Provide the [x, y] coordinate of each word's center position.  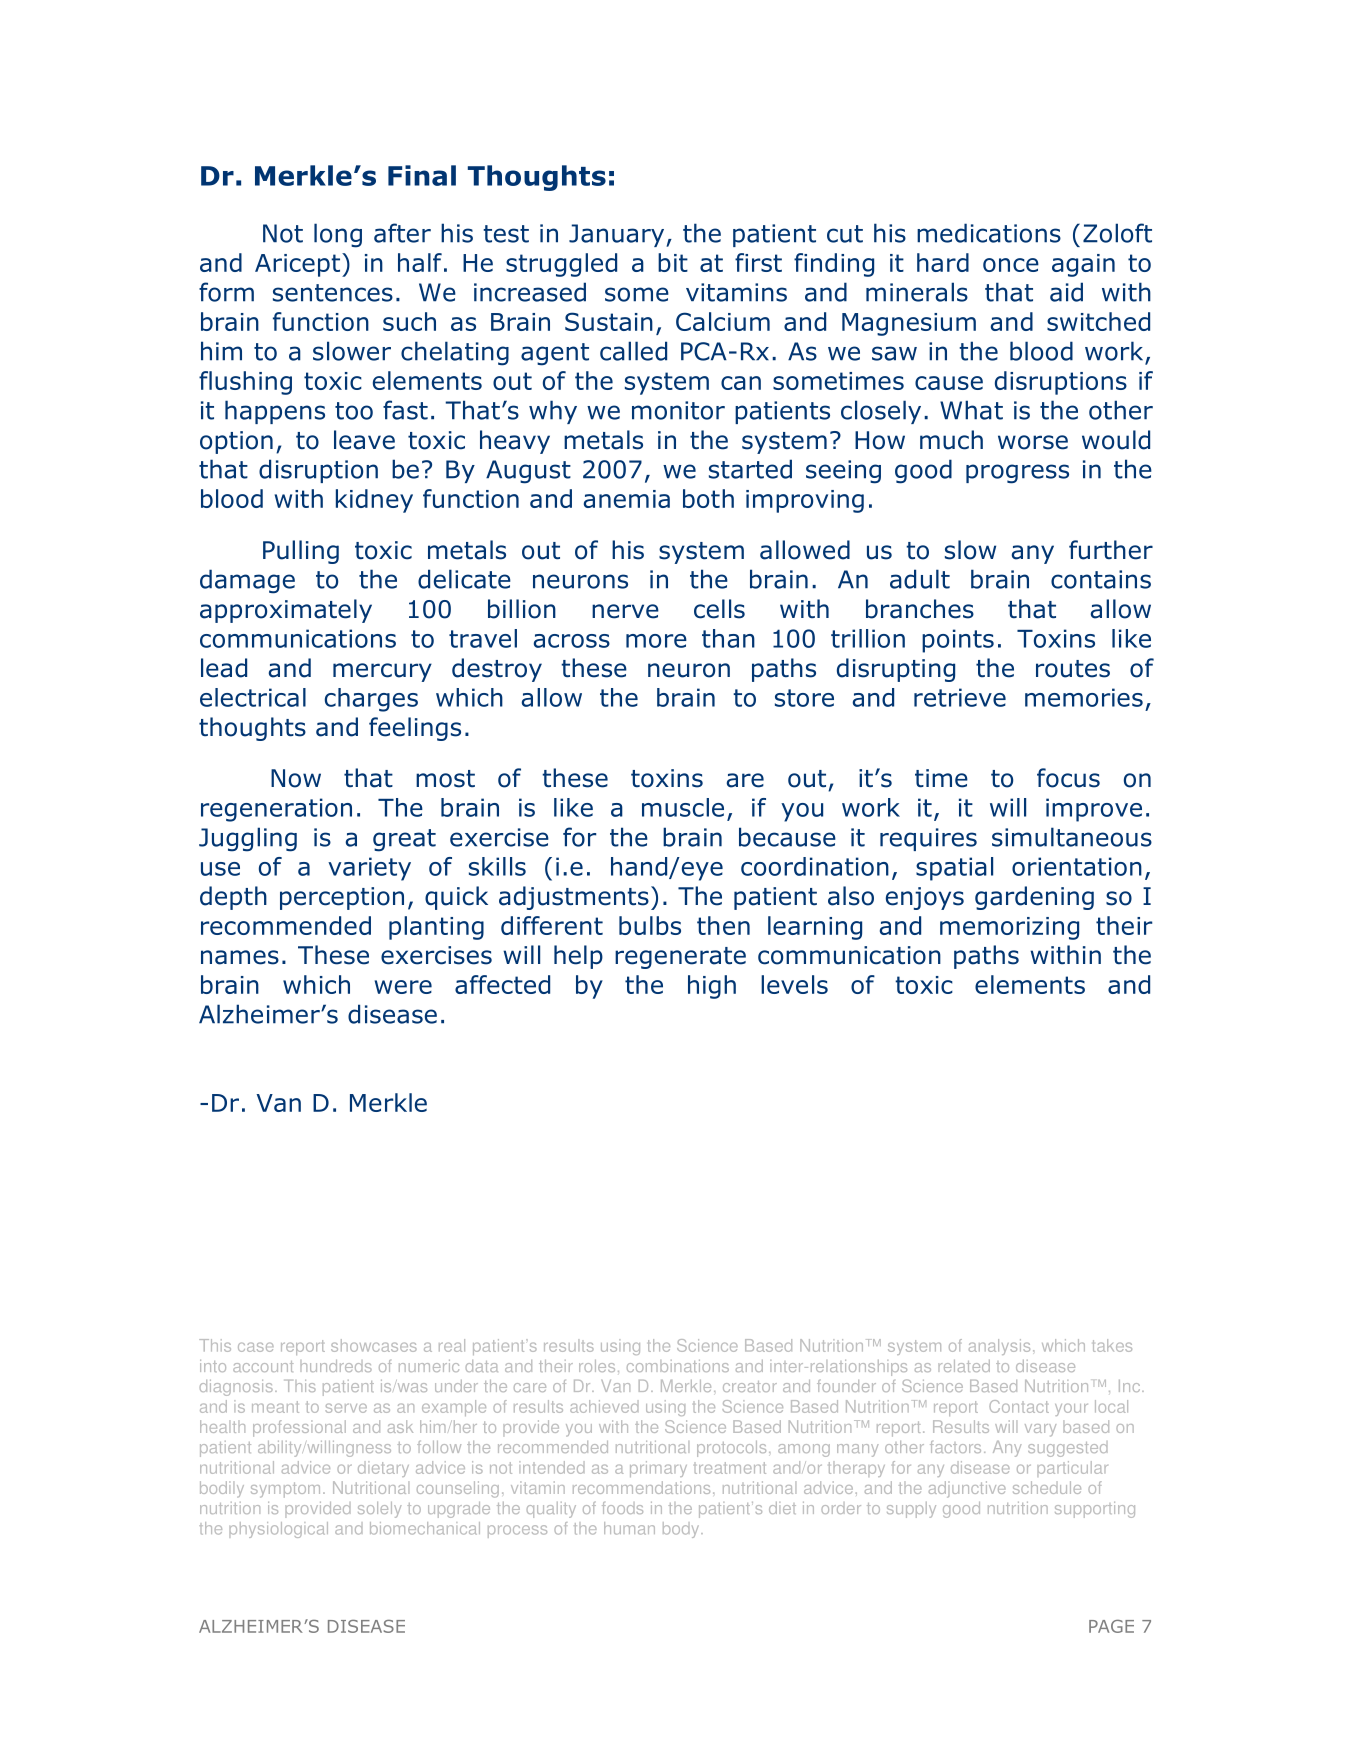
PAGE [1111, 1626]
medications [989, 233]
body [682, 1530]
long [338, 235]
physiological [278, 1530]
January [618, 235]
